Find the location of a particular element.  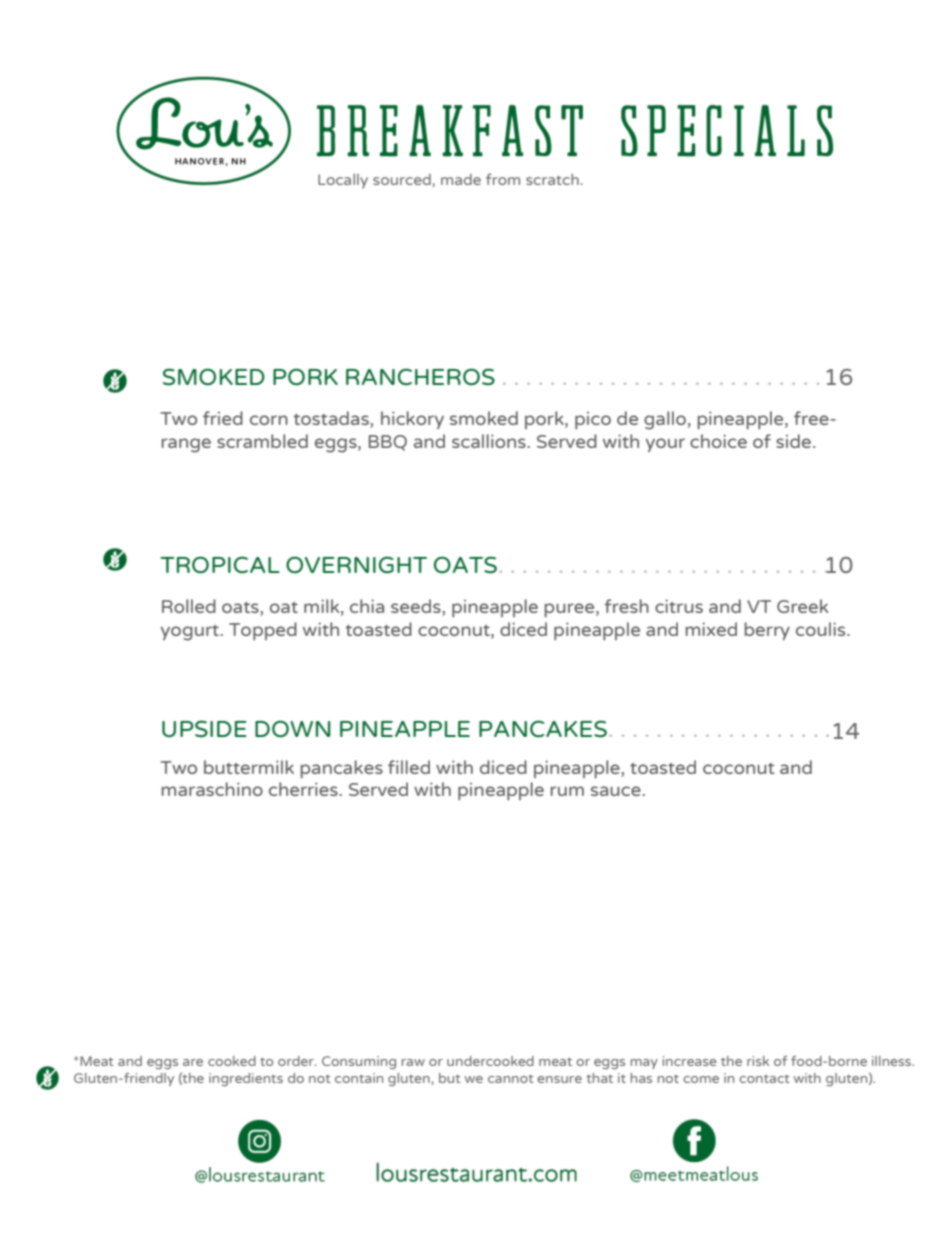

Locally is located at coordinates (343, 181).
